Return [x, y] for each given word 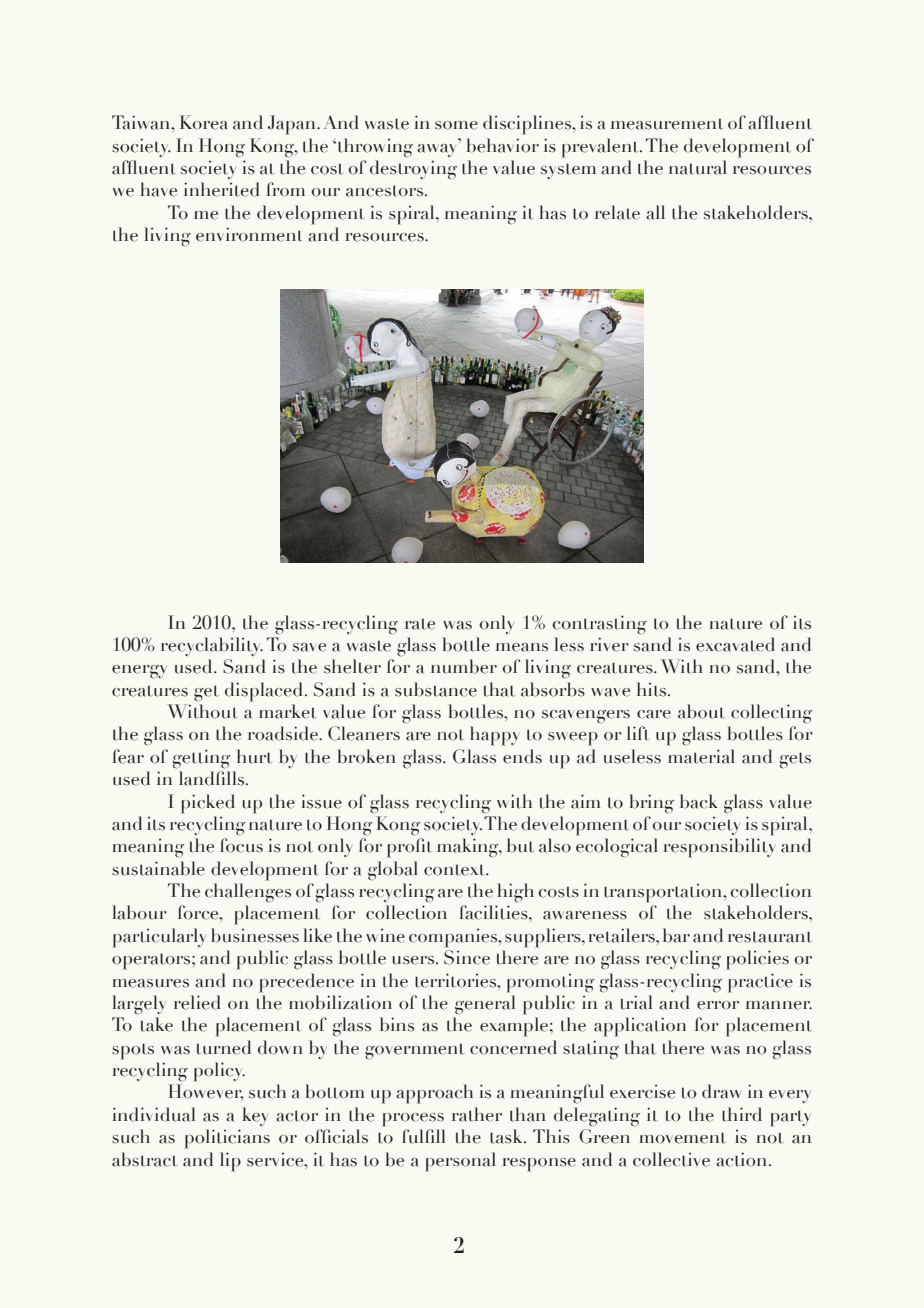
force [199, 912]
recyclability [212, 646]
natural [698, 167]
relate [617, 212]
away [438, 150]
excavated [735, 644]
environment [249, 234]
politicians [227, 1139]
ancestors [386, 191]
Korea [203, 122]
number [464, 666]
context [455, 870]
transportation [664, 893]
